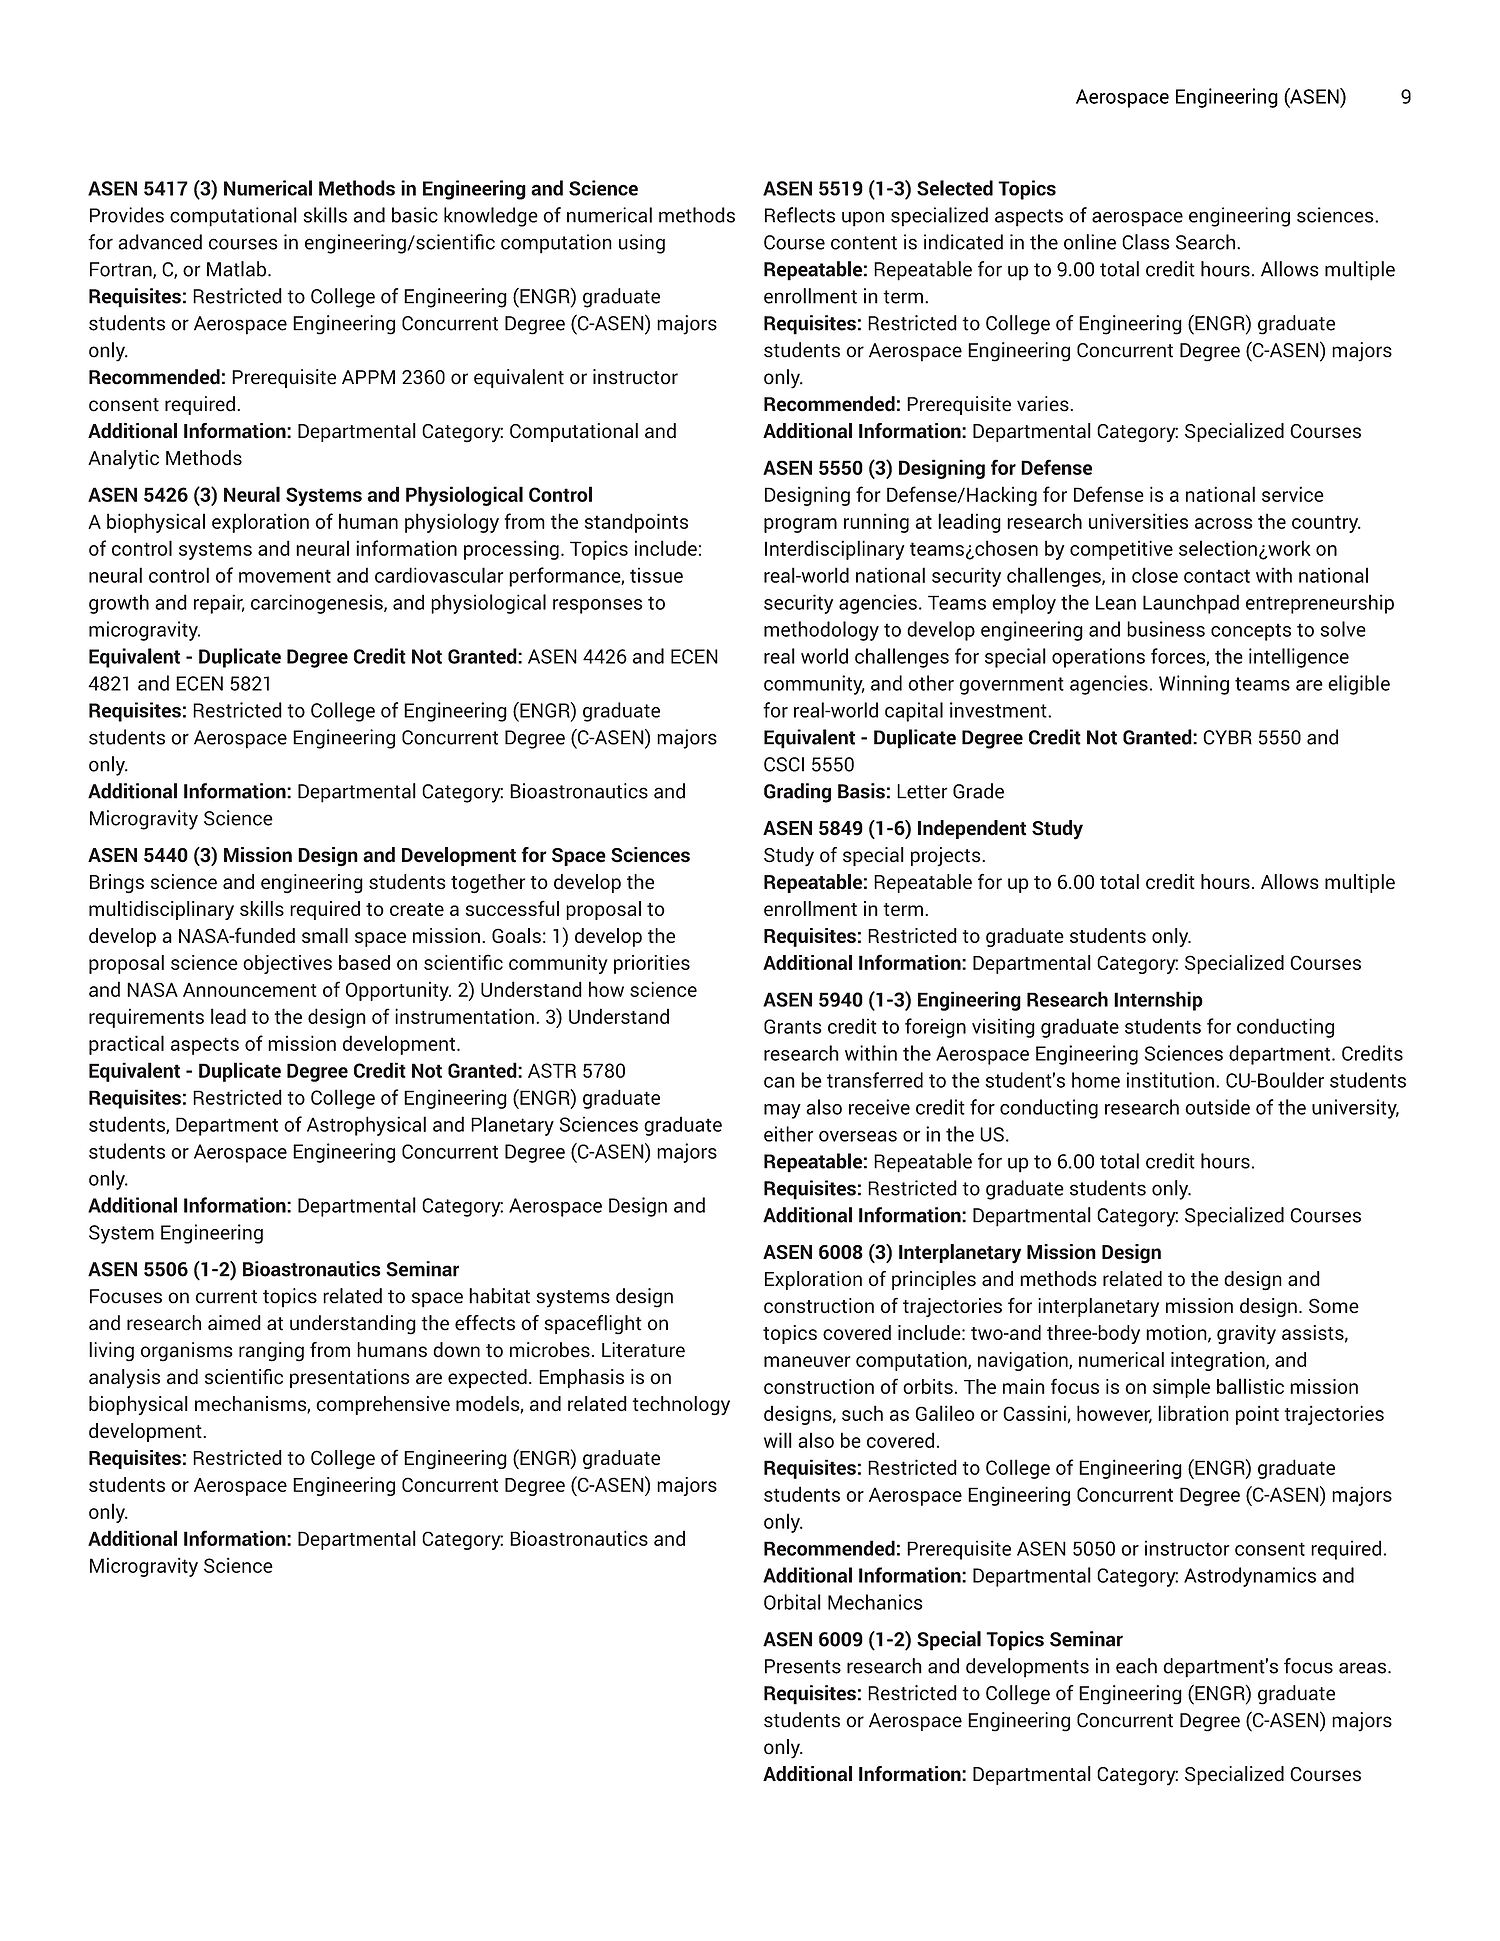  I want to click on comprehensive, so click(383, 1405).
